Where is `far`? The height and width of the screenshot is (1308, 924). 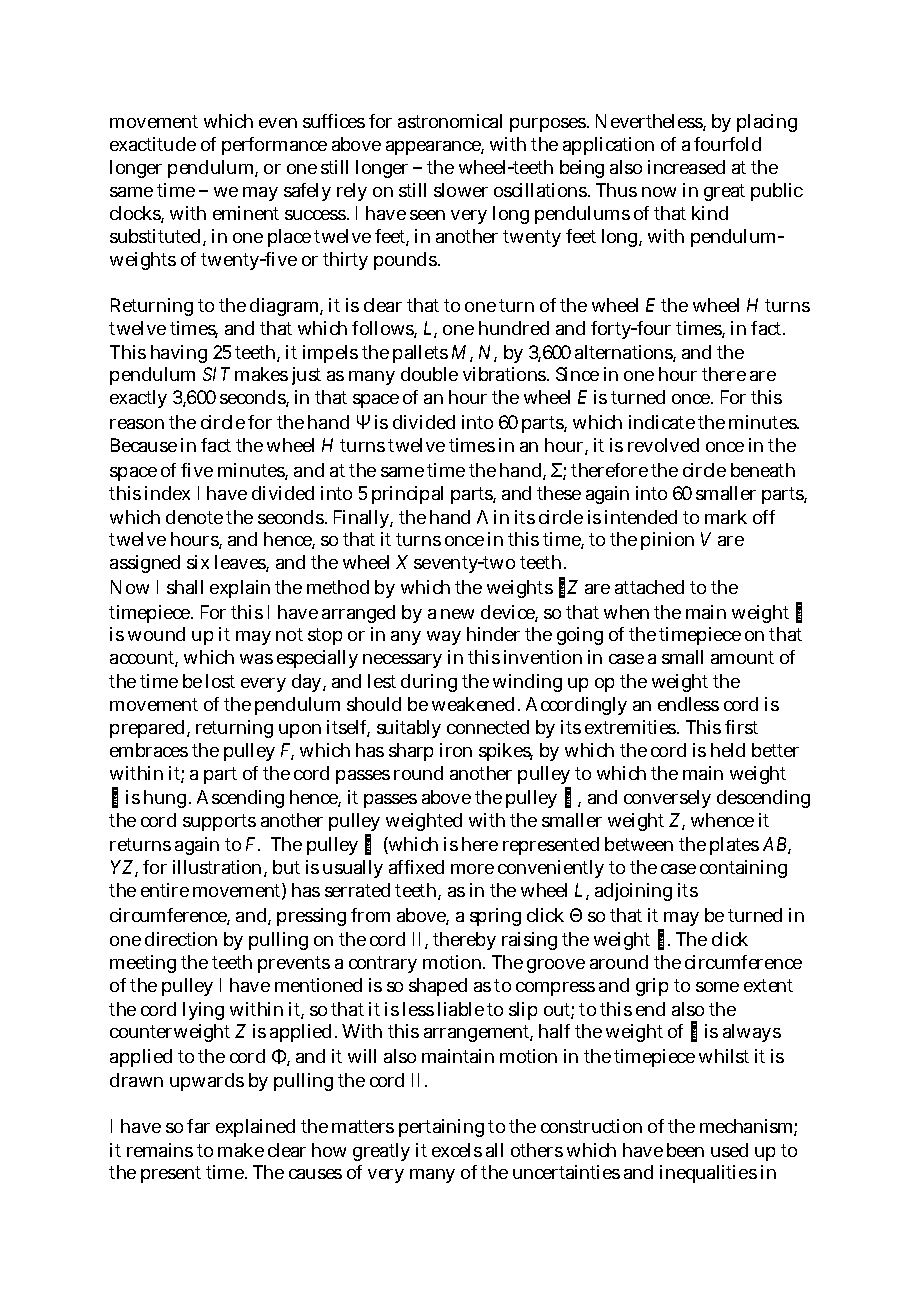
far is located at coordinates (198, 1126).
